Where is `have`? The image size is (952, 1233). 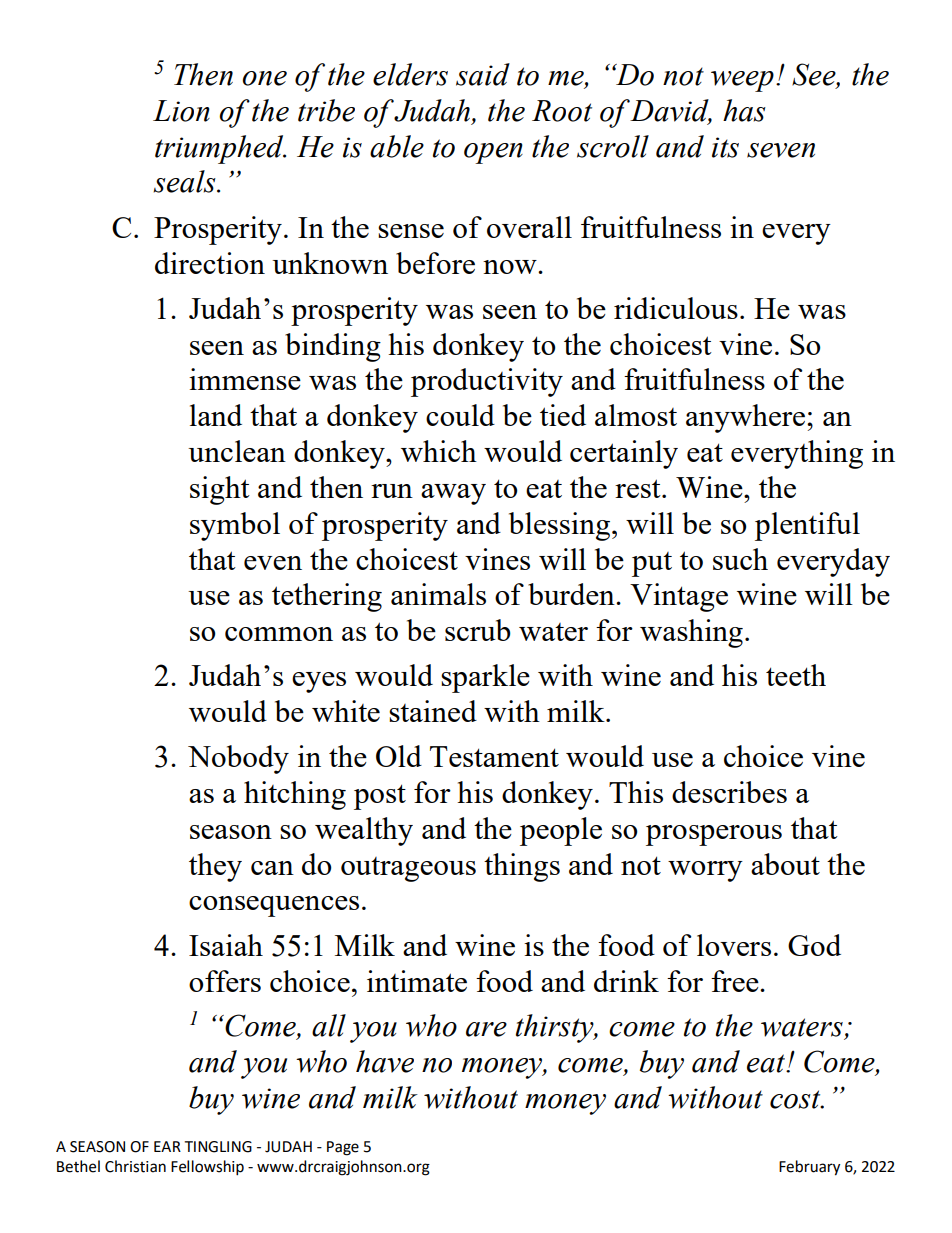
have is located at coordinates (385, 1061).
